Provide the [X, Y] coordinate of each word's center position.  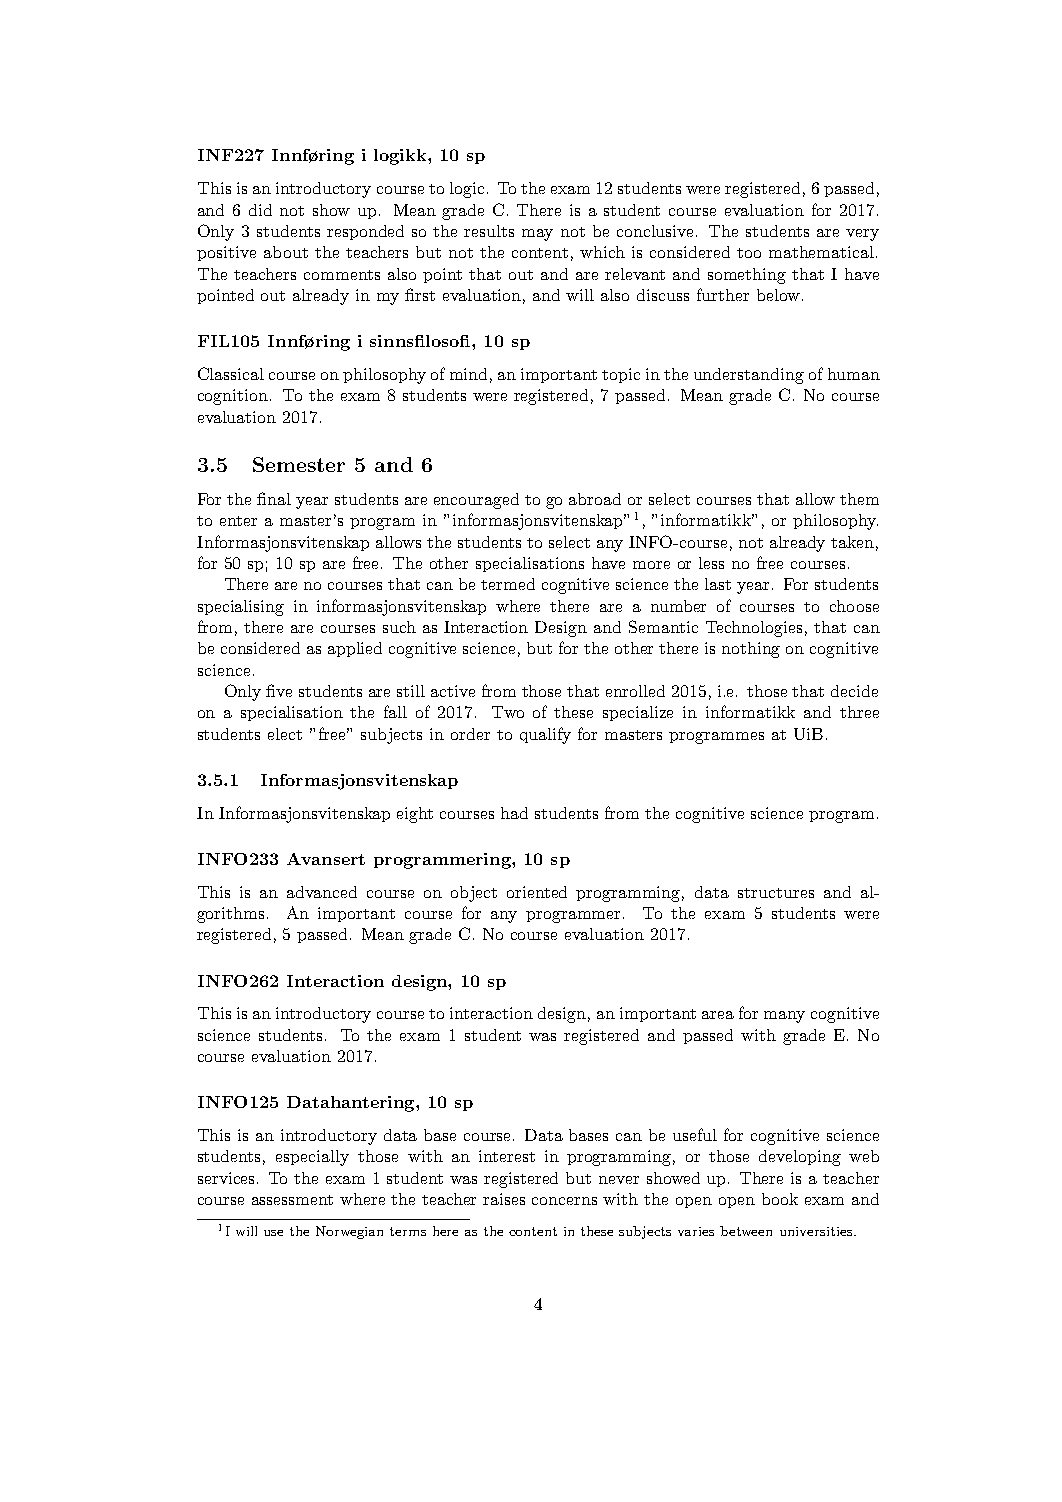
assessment [292, 1200]
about [286, 252]
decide [854, 691]
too [749, 253]
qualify [545, 735]
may [537, 235]
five [279, 690]
